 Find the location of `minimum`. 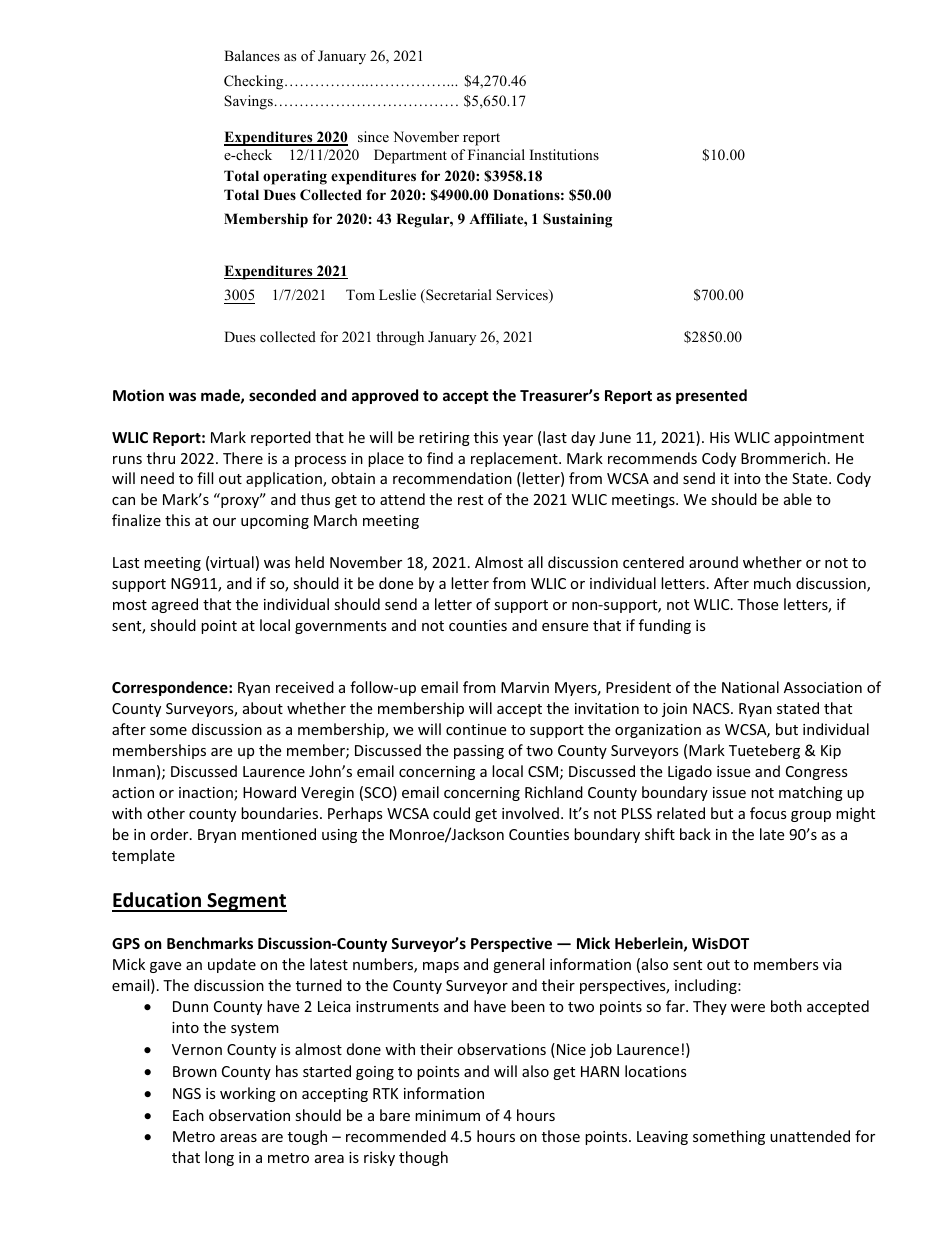

minimum is located at coordinates (447, 1115).
